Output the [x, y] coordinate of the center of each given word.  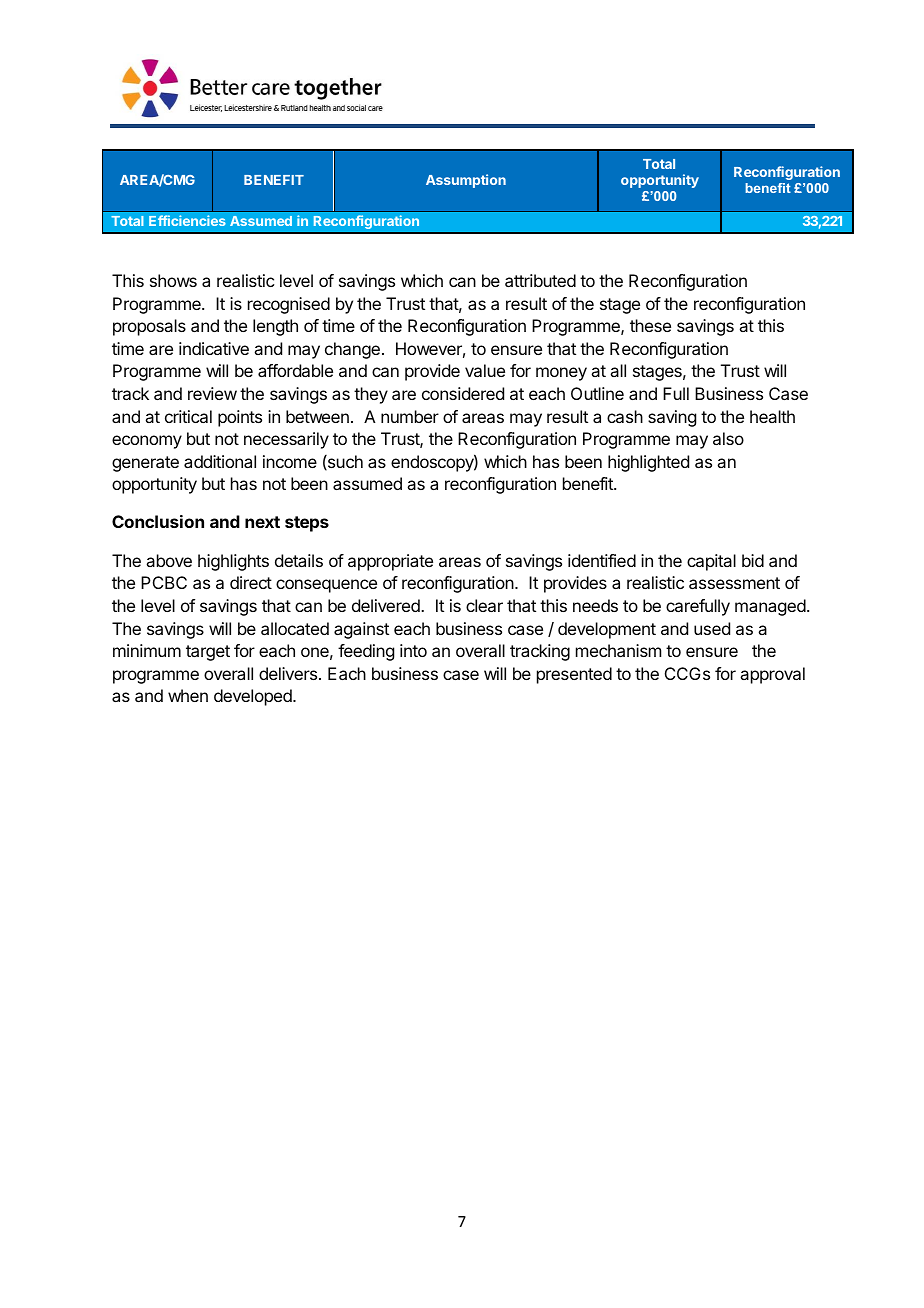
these [650, 325]
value [485, 370]
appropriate [390, 562]
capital [711, 562]
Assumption [466, 181]
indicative [214, 348]
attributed [540, 280]
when [188, 695]
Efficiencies [187, 220]
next [262, 522]
